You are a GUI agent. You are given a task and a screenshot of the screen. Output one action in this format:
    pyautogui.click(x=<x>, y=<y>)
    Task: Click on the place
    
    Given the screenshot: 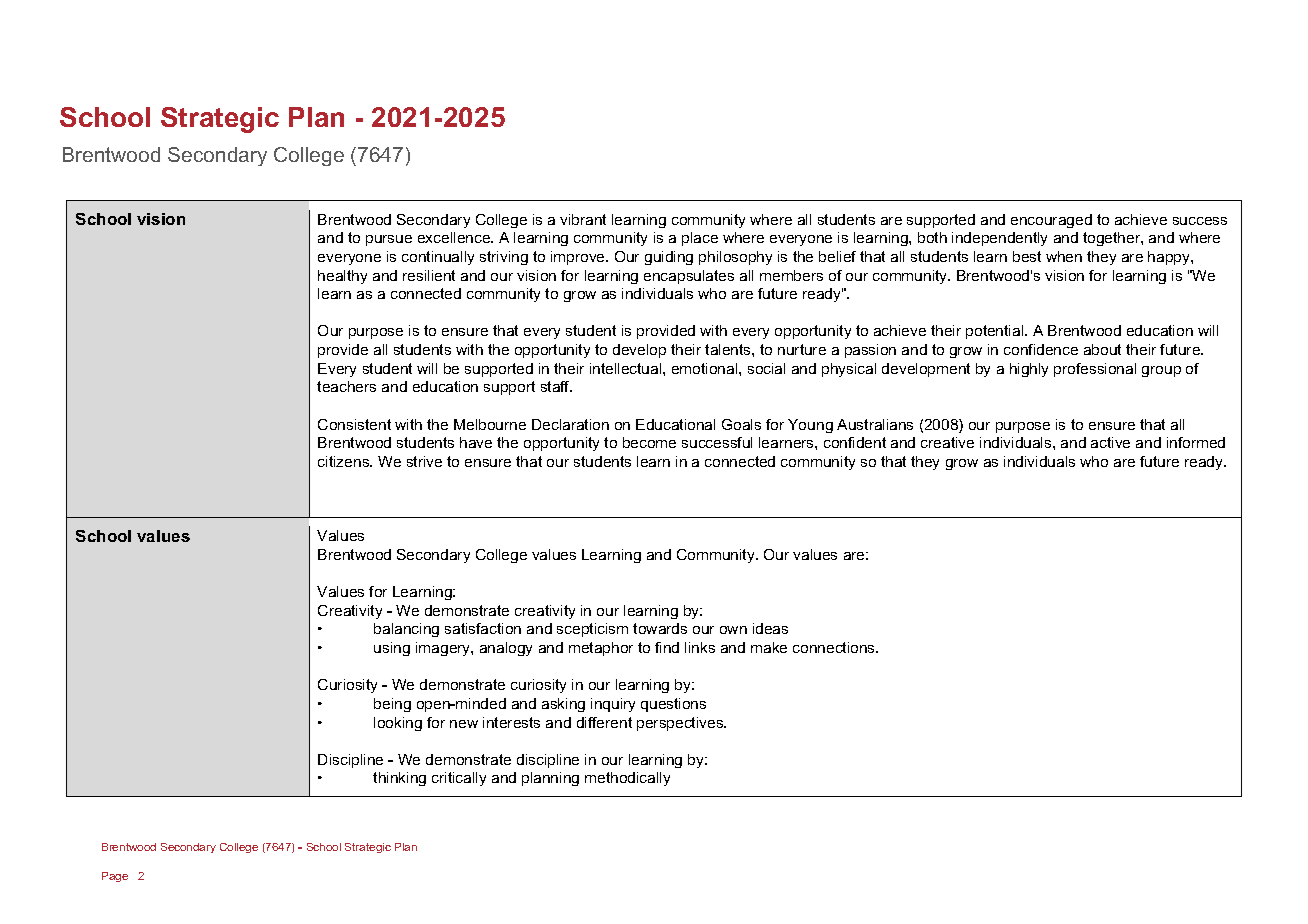 What is the action you would take?
    pyautogui.click(x=700, y=239)
